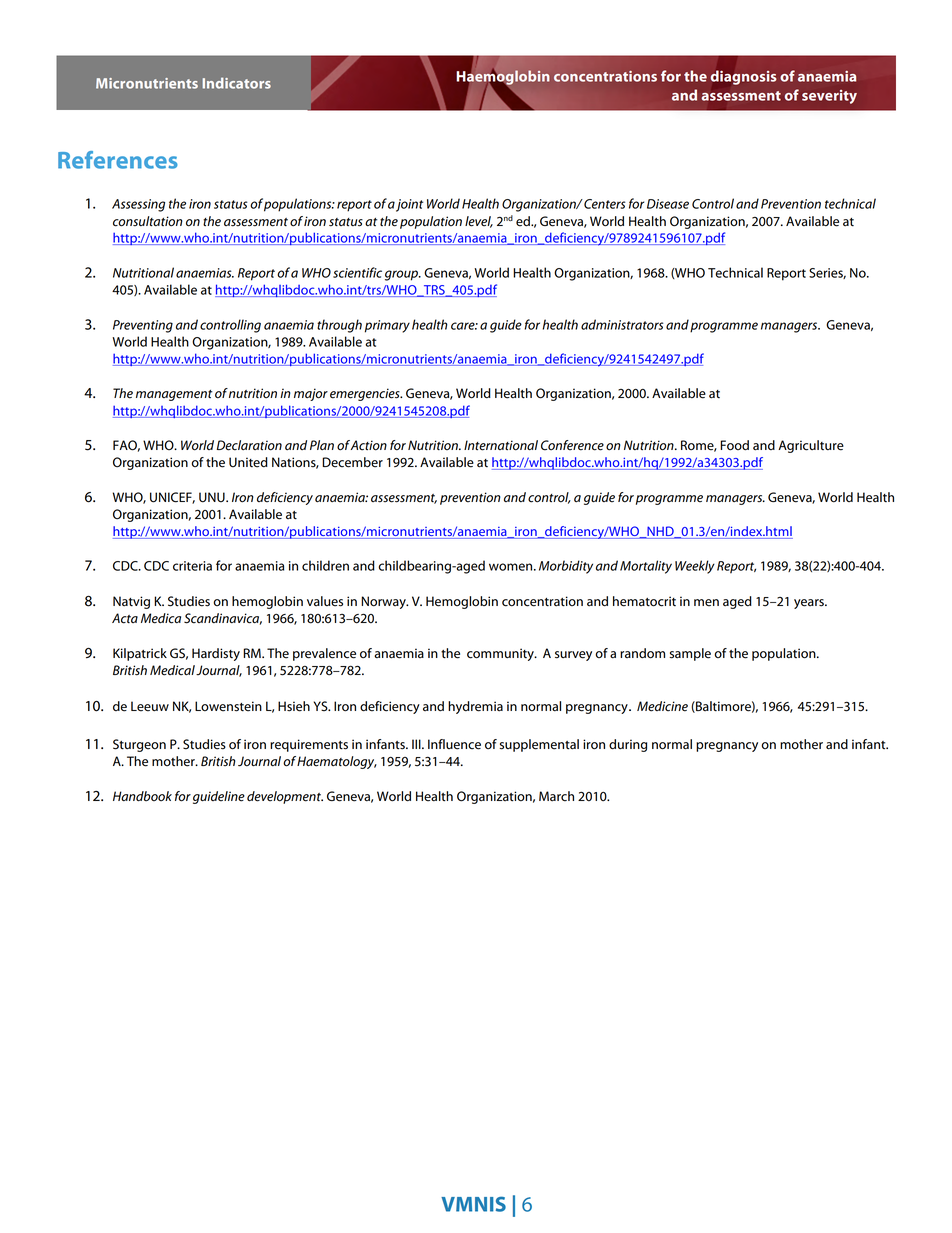  What do you see at coordinates (237, 83) in the screenshot?
I see `Indicators` at bounding box center [237, 83].
